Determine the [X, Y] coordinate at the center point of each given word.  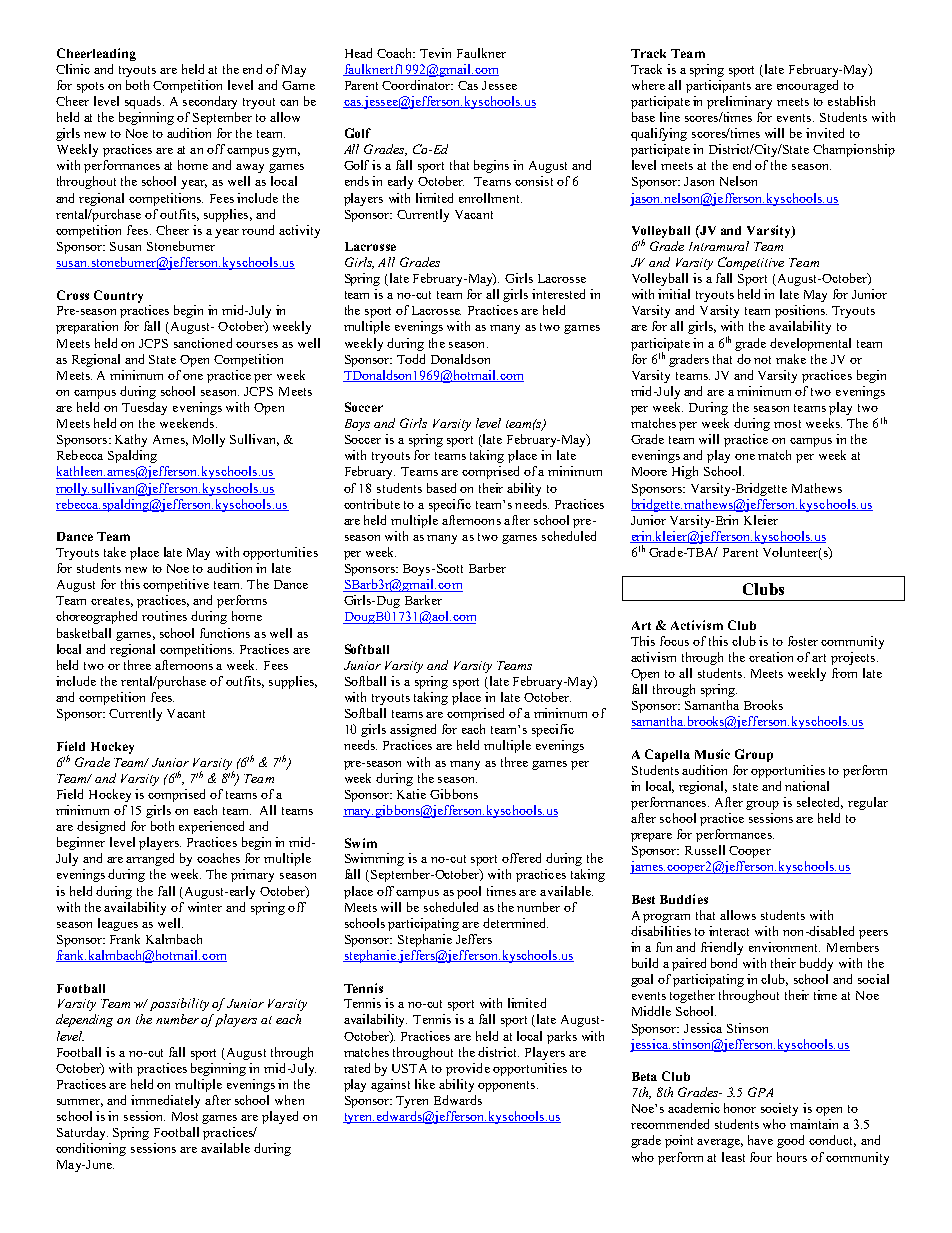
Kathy [131, 440]
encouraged [807, 86]
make [791, 359]
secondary [210, 102]
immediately [165, 1101]
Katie [411, 794]
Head [358, 53]
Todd [411, 359]
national [807, 786]
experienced [211, 827]
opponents [508, 1086]
